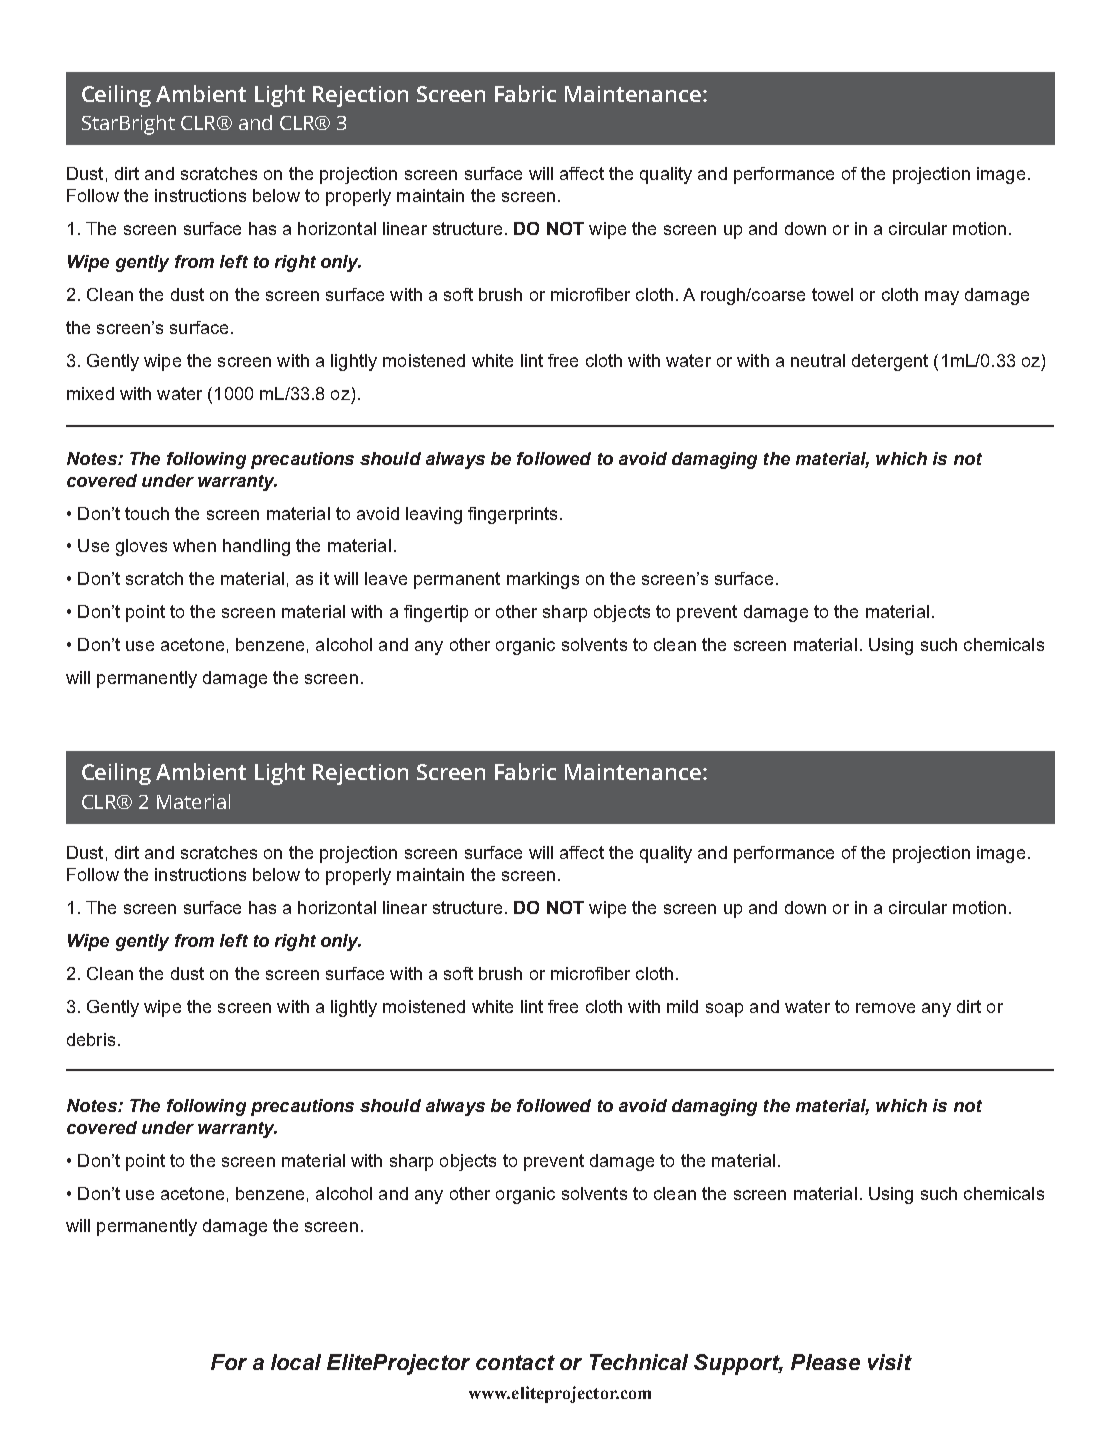 The image size is (1120, 1449). I want to click on markings, so click(543, 580).
